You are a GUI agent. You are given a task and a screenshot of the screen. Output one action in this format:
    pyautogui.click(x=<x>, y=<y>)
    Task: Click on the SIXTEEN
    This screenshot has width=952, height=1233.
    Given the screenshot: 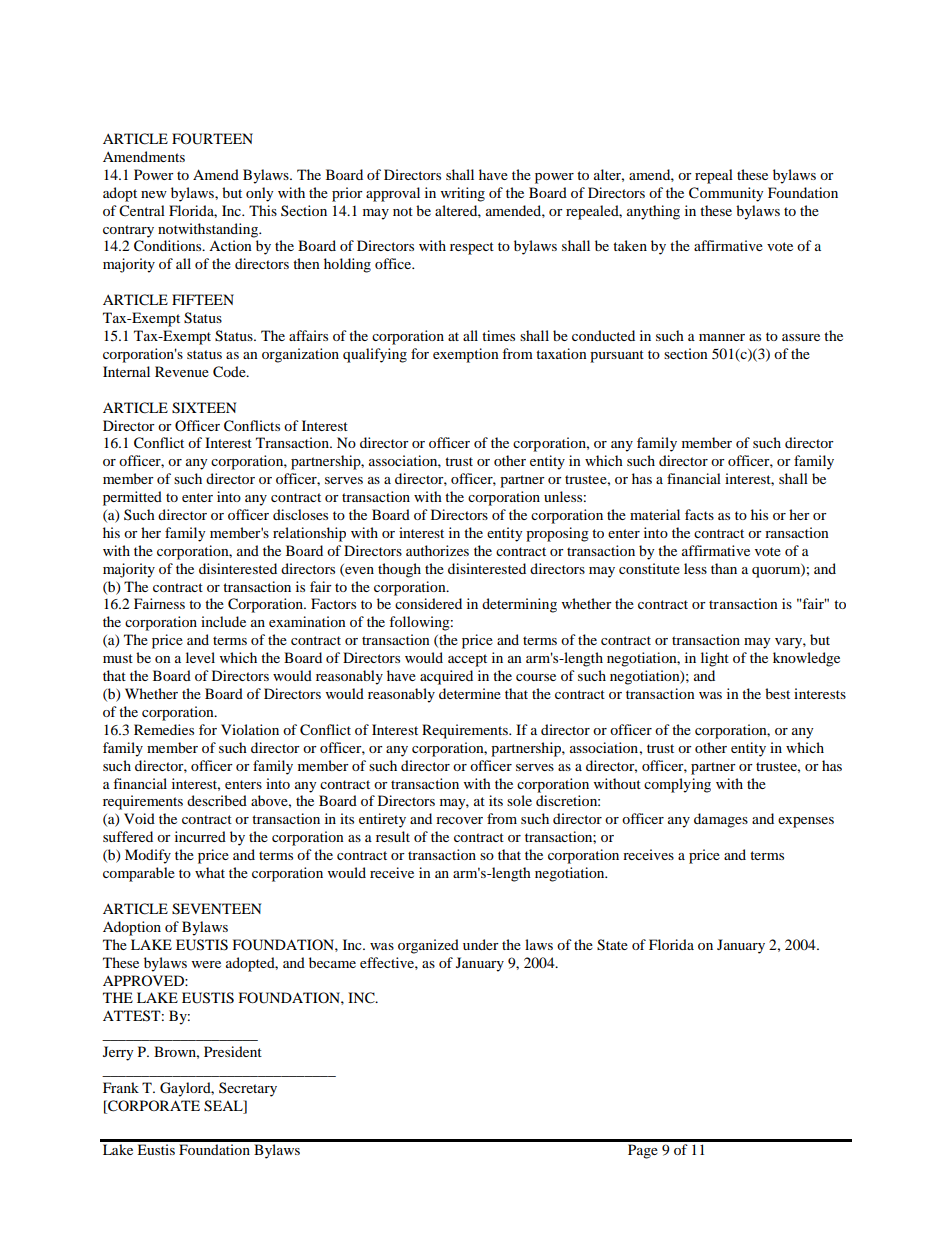 What is the action you would take?
    pyautogui.click(x=204, y=408)
